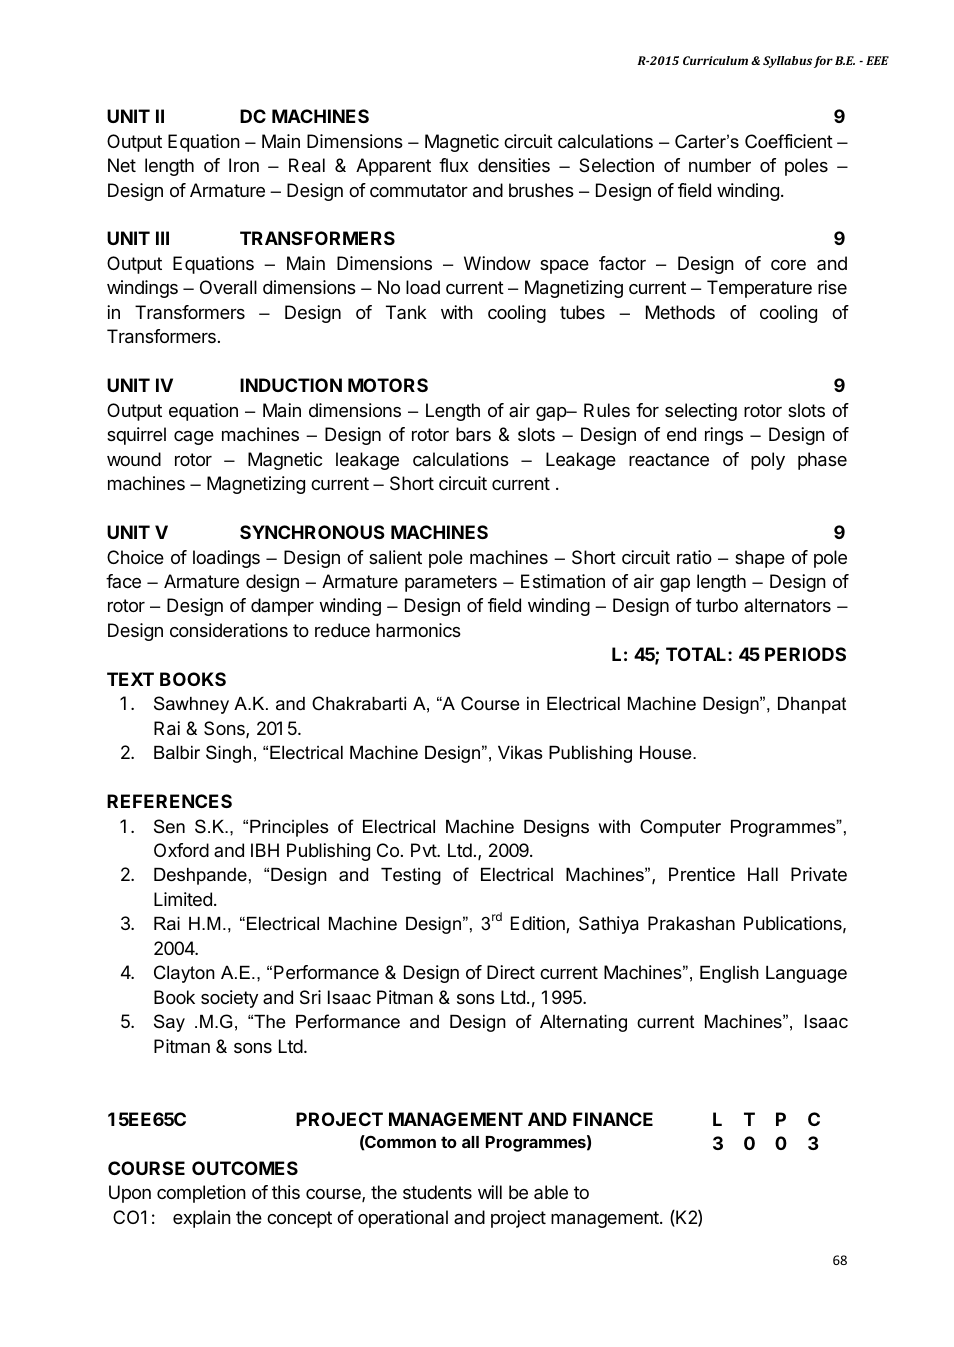 The width and height of the screenshot is (954, 1347). Describe the element at coordinates (201, 1194) in the screenshot. I see `completion` at that location.
